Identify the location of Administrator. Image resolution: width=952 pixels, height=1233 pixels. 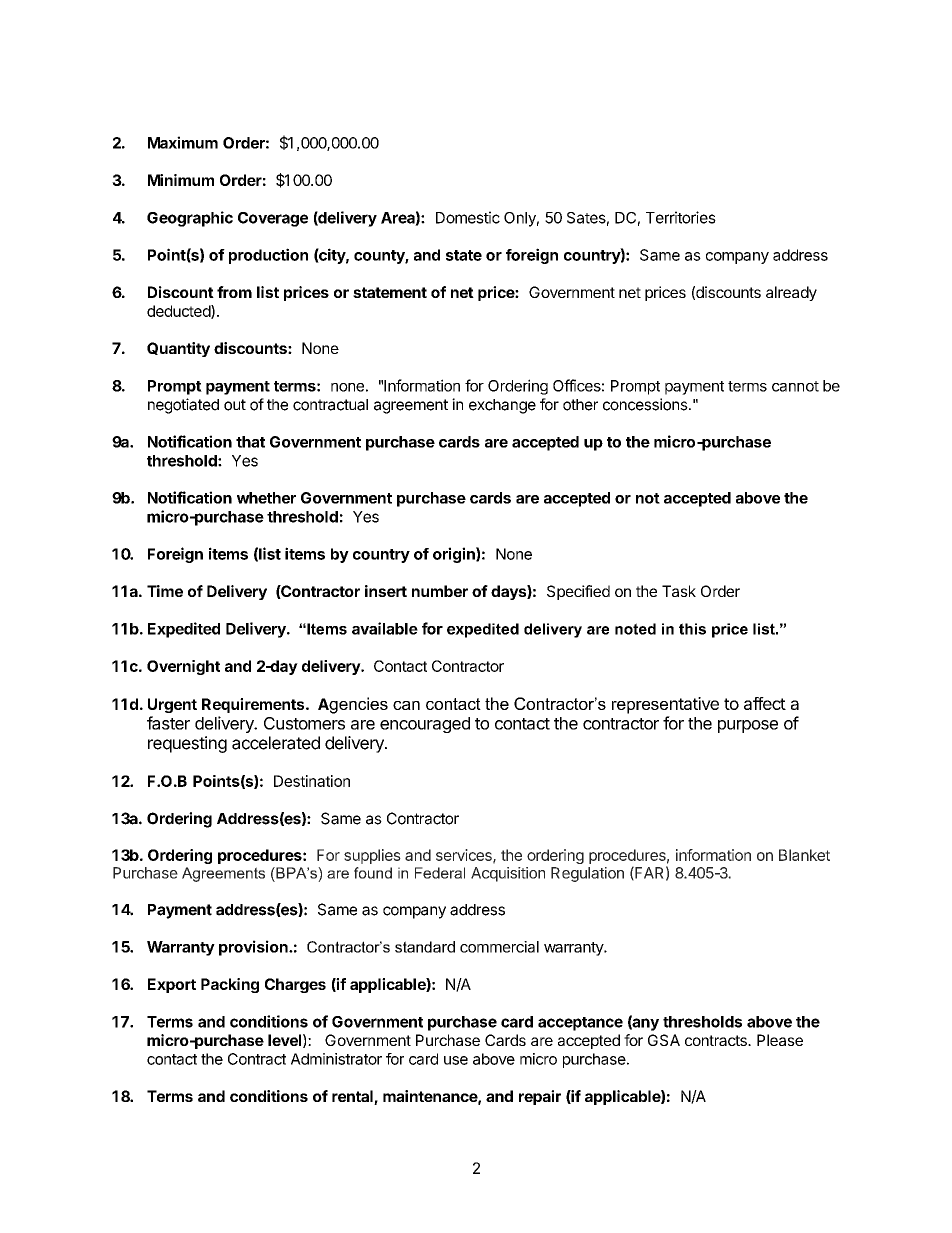
(336, 1059).
